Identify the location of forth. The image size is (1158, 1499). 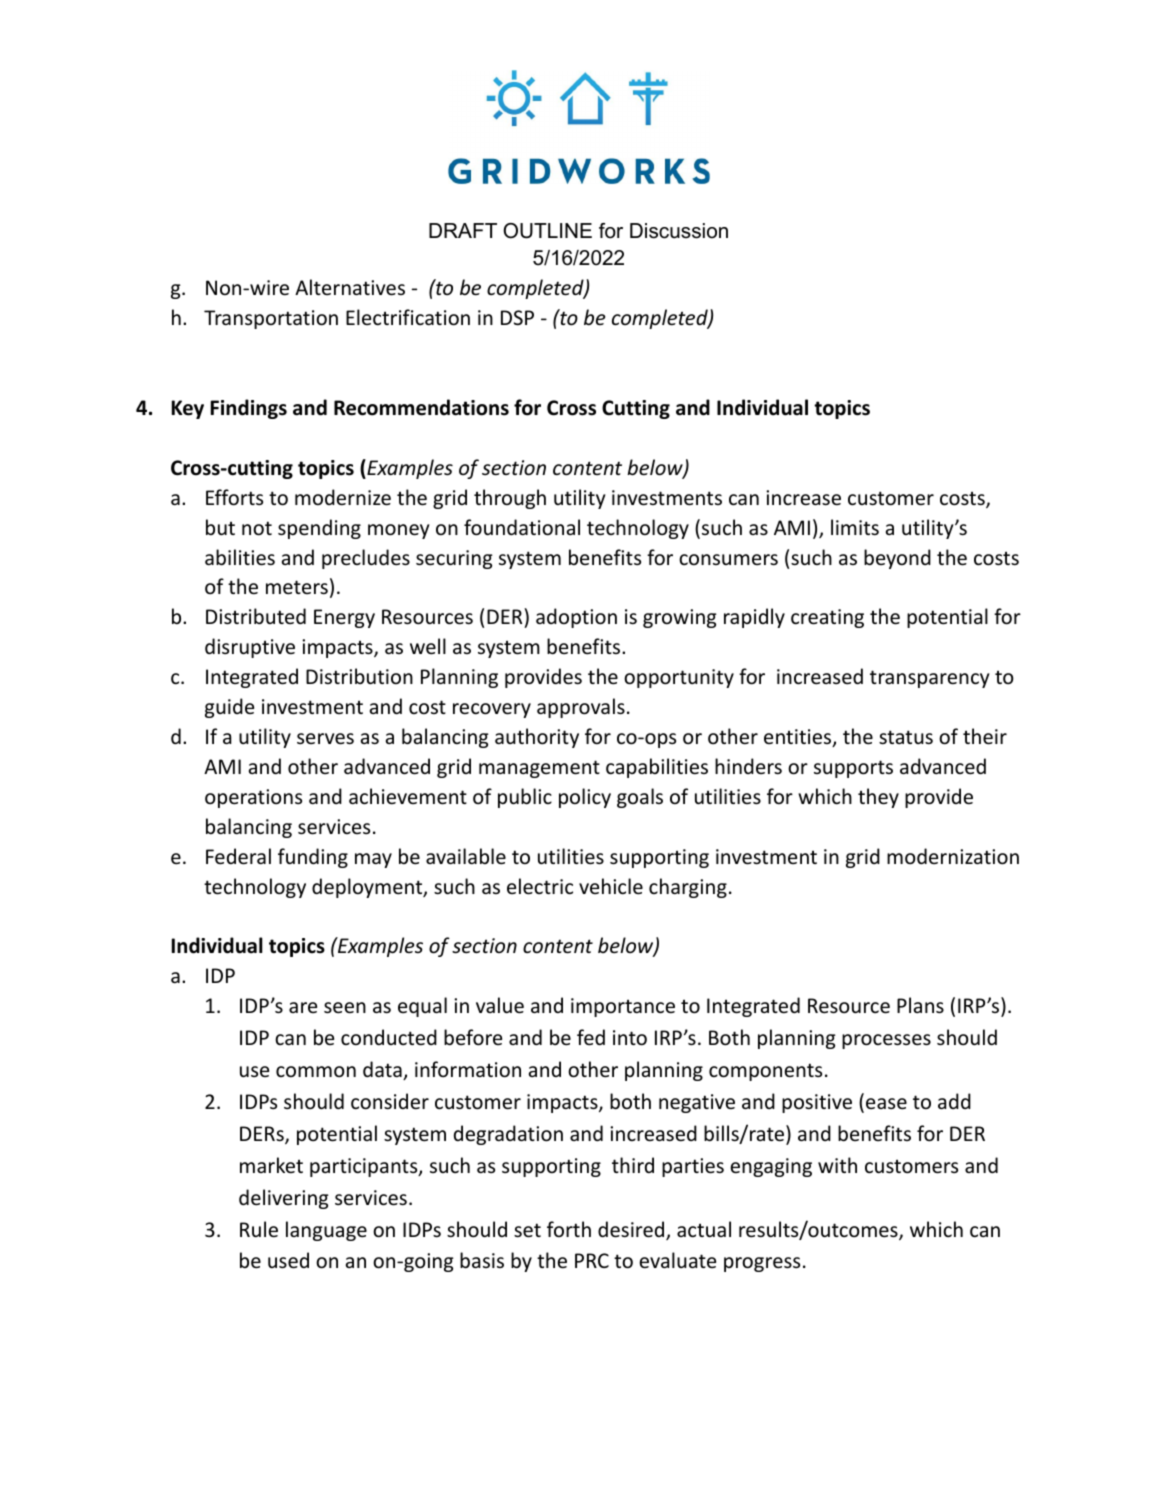
(569, 1229).
